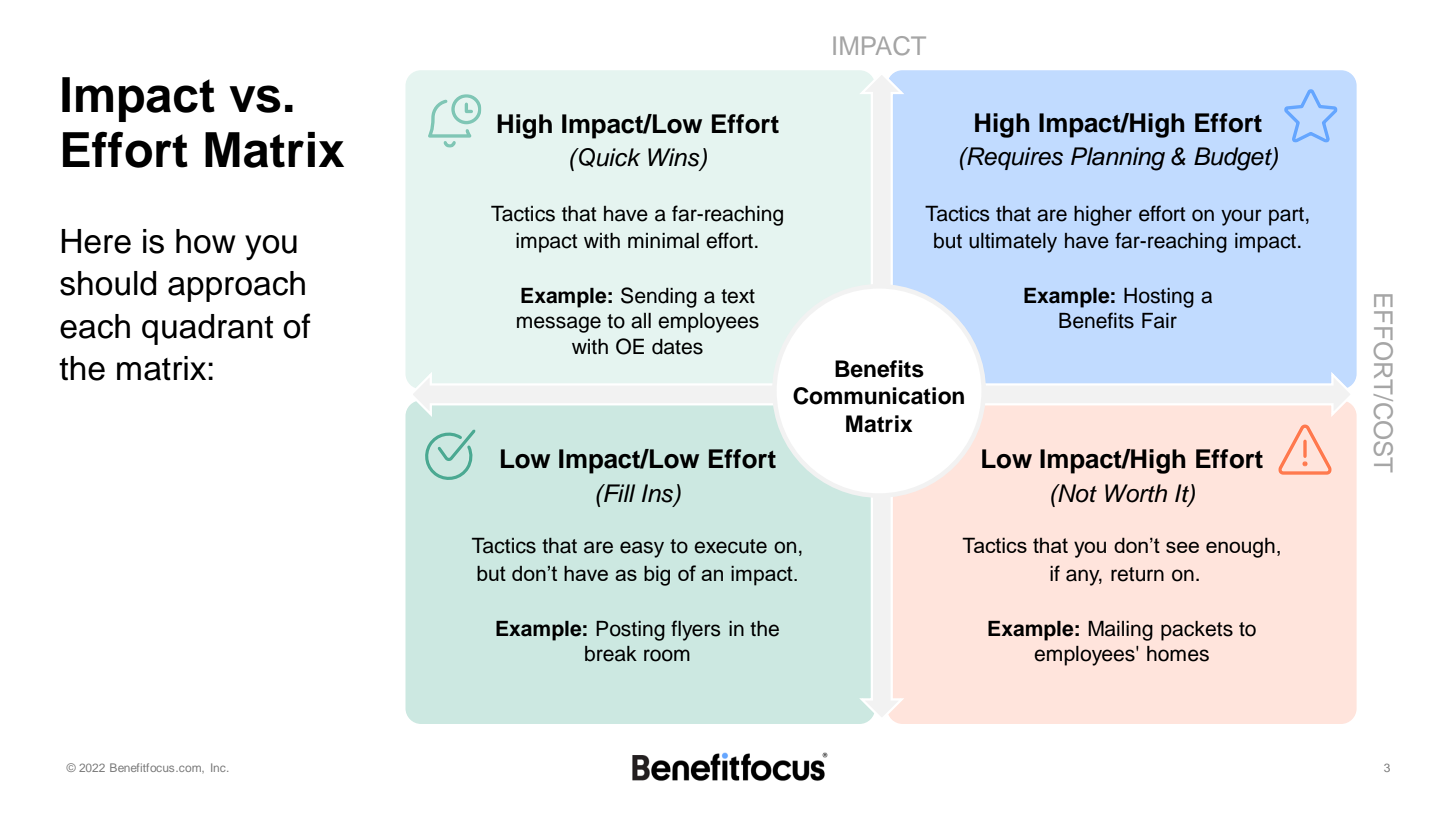 The width and height of the page is (1456, 819). What do you see at coordinates (219, 767) in the page?
I see `Inc` at bounding box center [219, 767].
